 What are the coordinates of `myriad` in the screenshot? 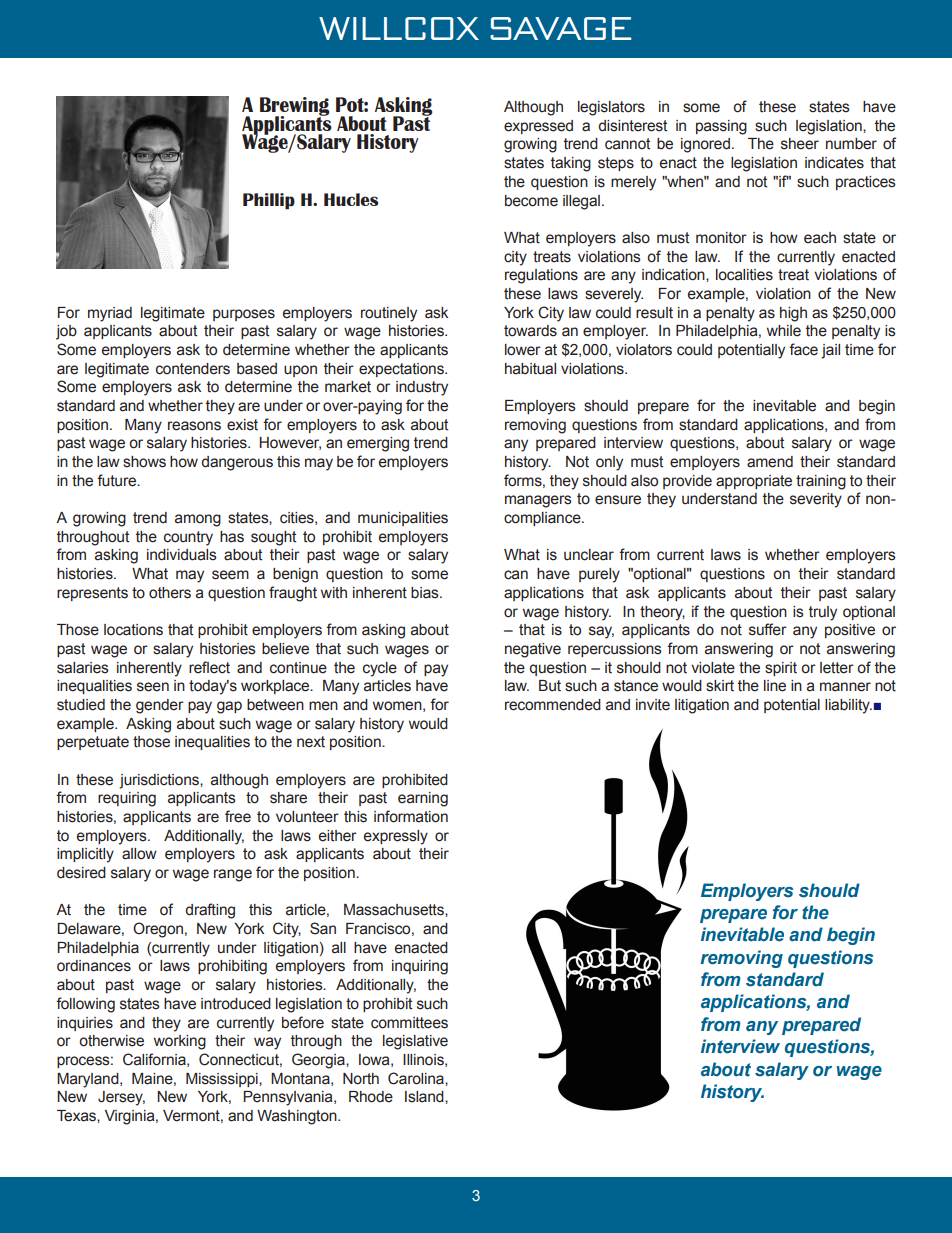 It's located at (110, 314).
